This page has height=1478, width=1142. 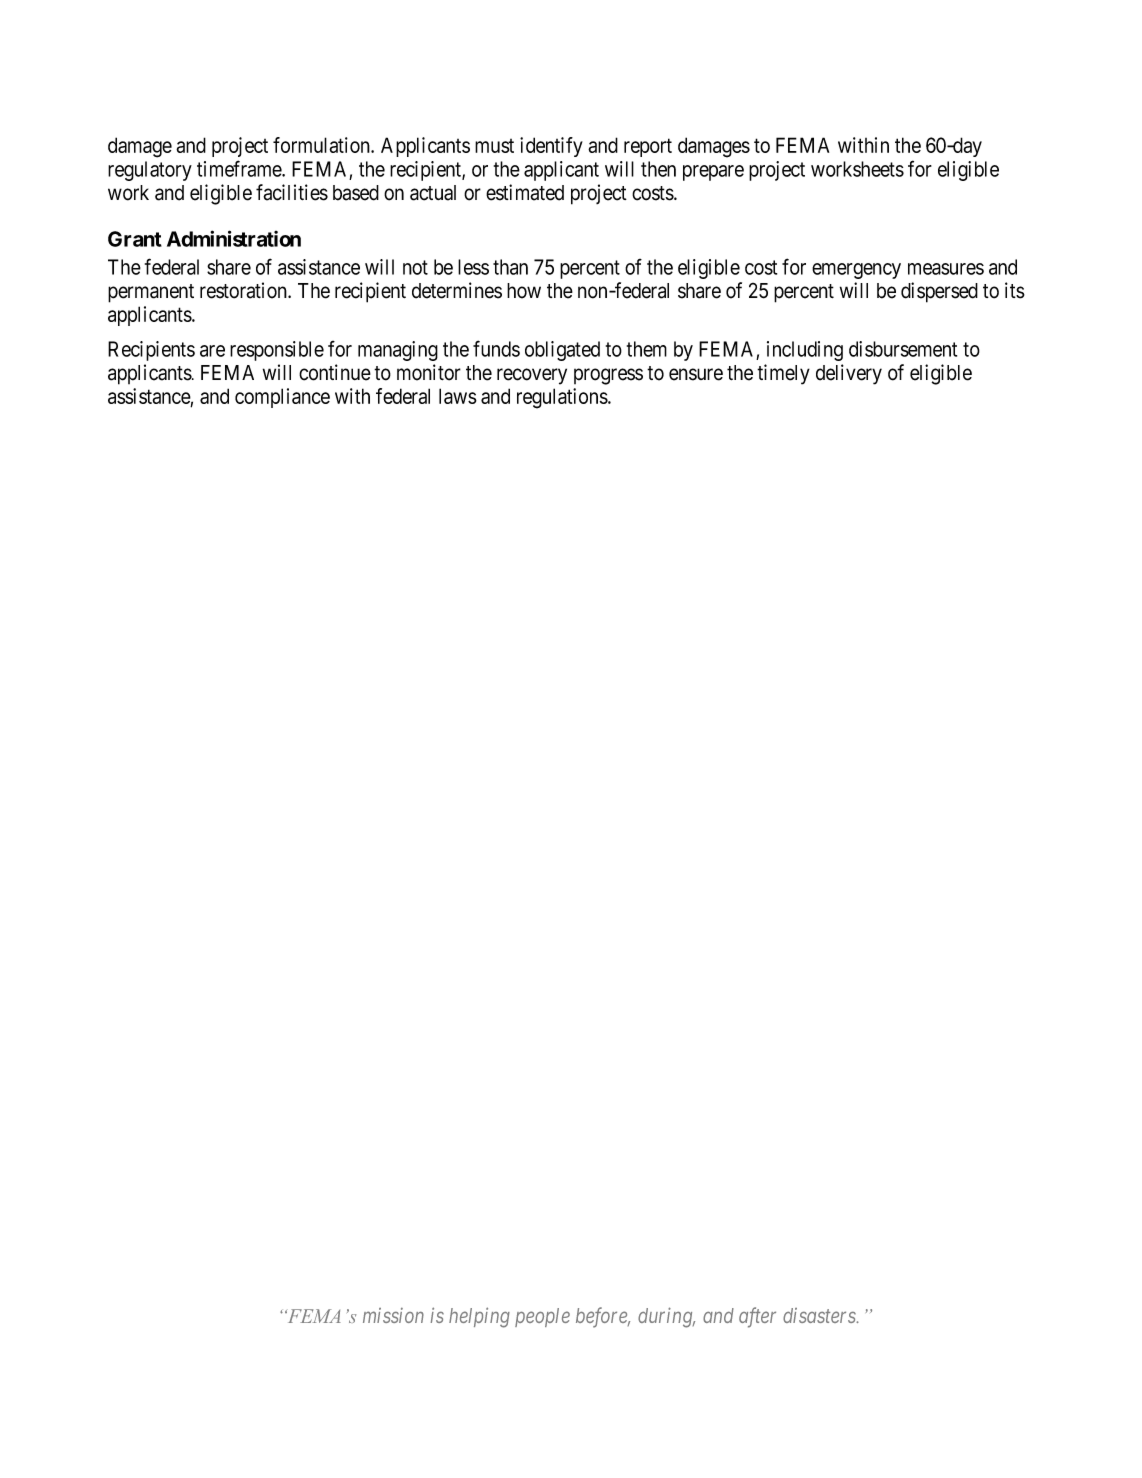 What do you see at coordinates (282, 398) in the page?
I see `compliance` at bounding box center [282, 398].
